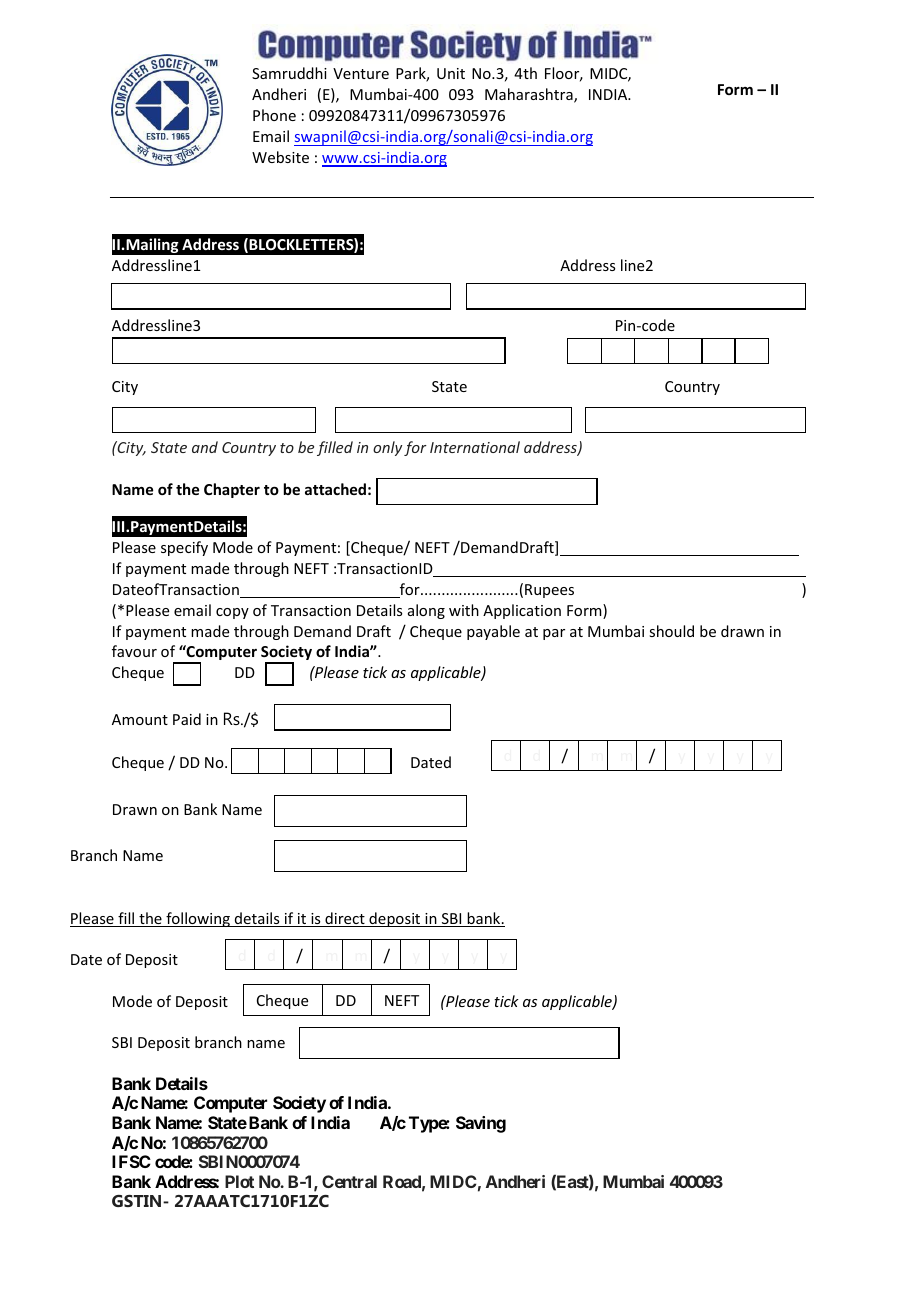  What do you see at coordinates (232, 490) in the image?
I see `Chapter` at bounding box center [232, 490].
